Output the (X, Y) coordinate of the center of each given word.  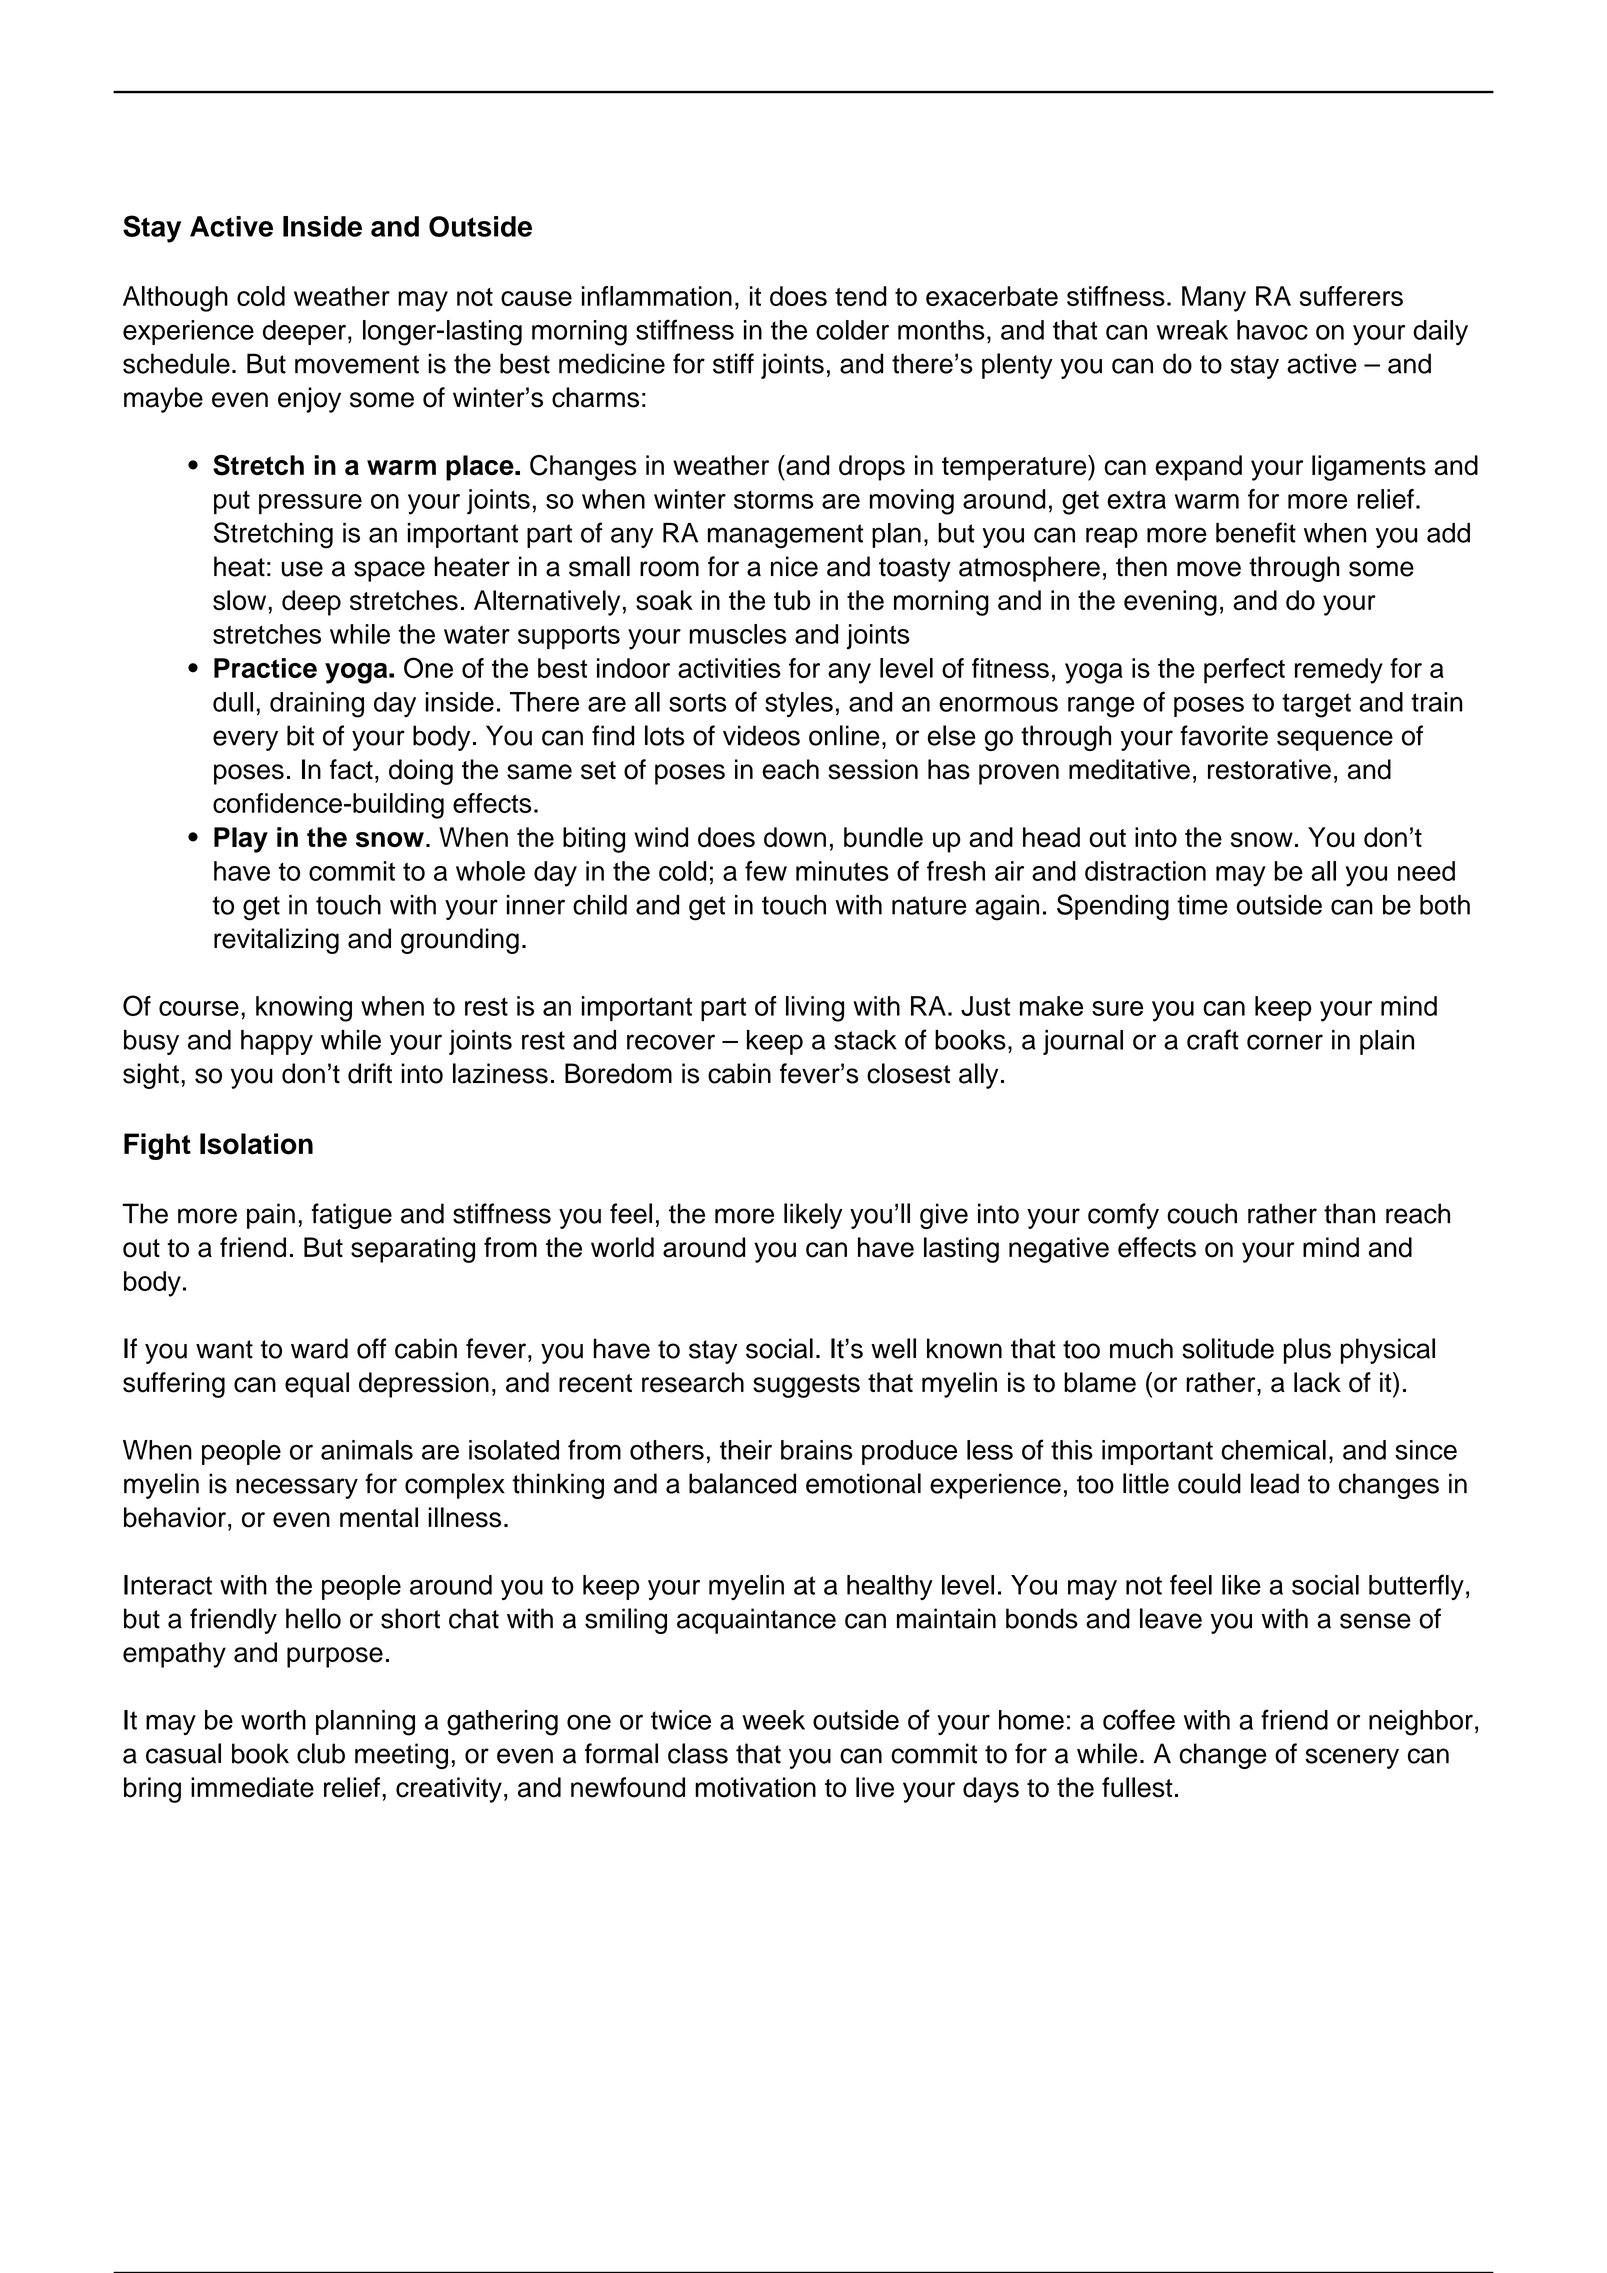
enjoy (309, 400)
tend (861, 296)
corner (1285, 1042)
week (773, 1720)
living (815, 1009)
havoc (1272, 330)
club (321, 1753)
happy (277, 1042)
